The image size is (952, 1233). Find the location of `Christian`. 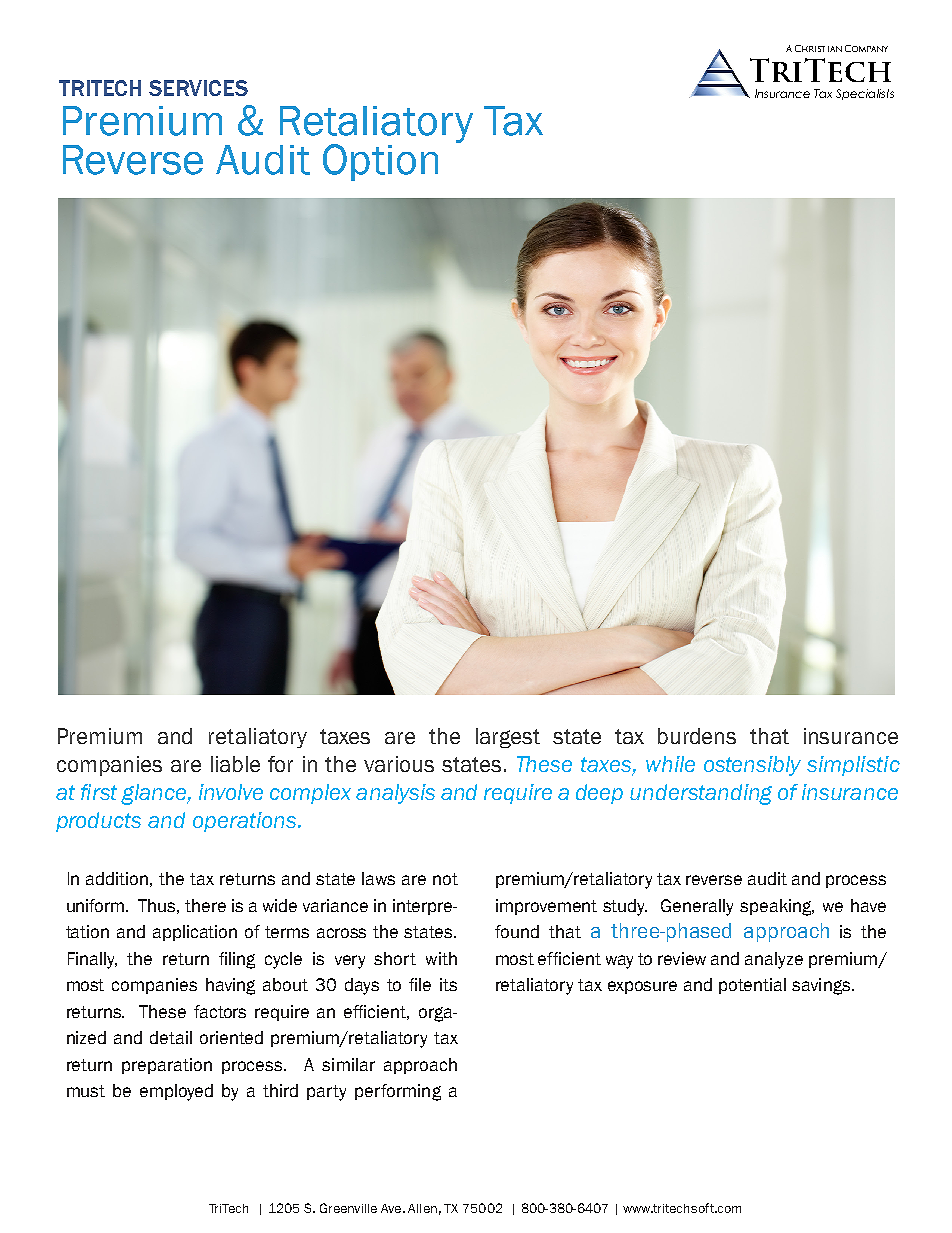

Christian is located at coordinates (818, 48).
